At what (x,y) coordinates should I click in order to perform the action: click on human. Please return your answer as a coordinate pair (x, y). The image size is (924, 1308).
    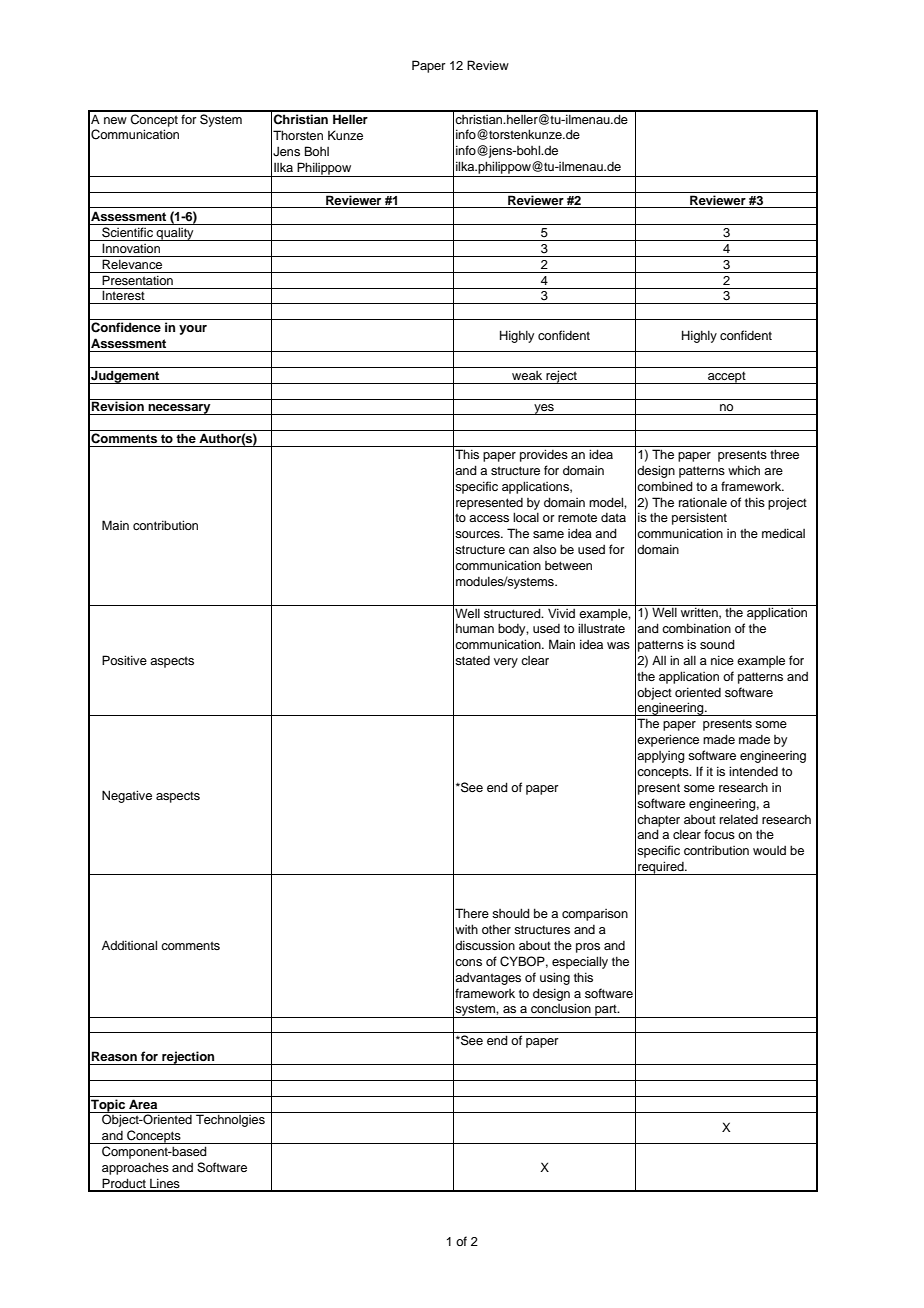
    Looking at the image, I should click on (475, 628).
